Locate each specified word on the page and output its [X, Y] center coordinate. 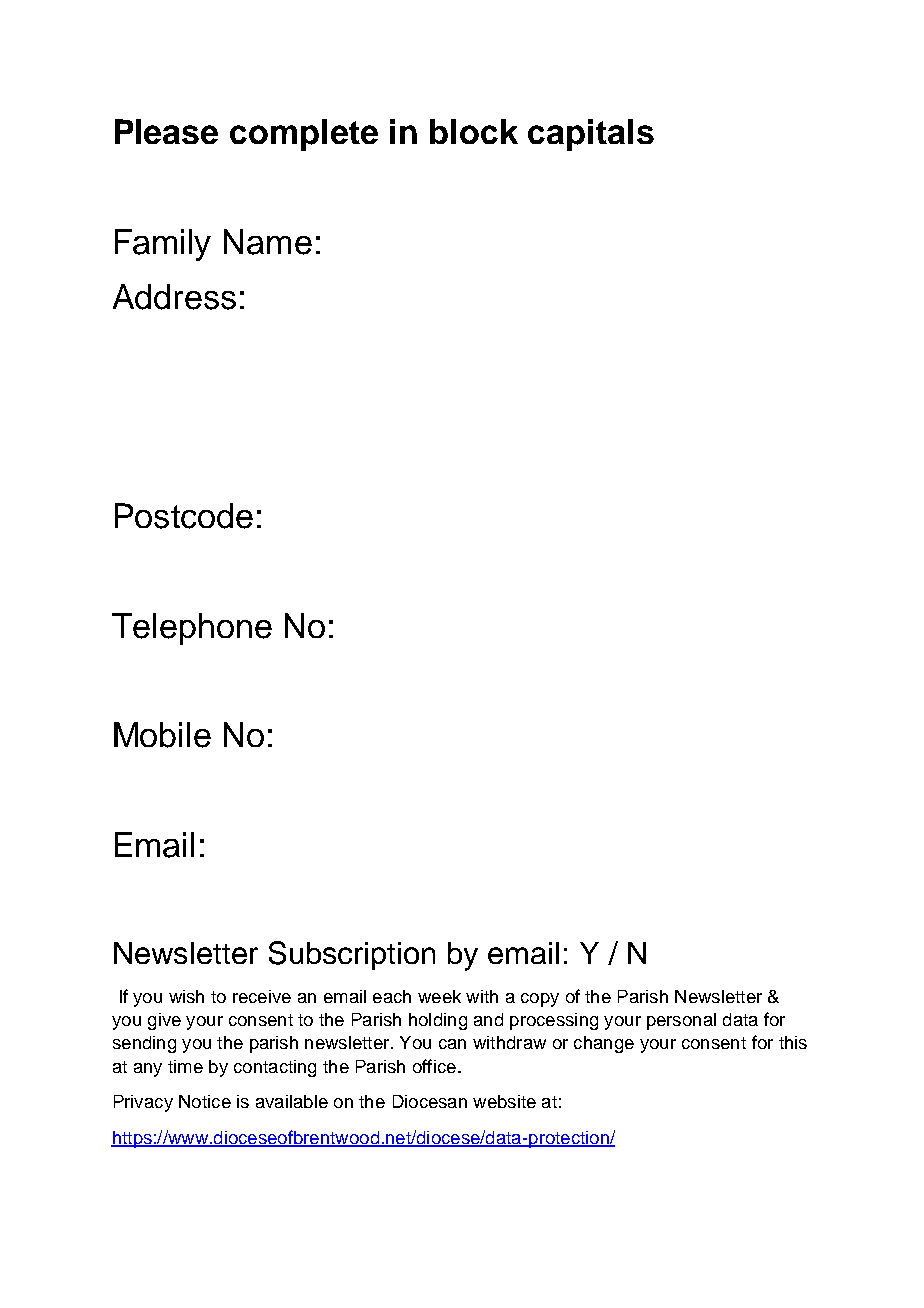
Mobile [162, 735]
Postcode [184, 516]
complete [304, 135]
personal [681, 1021]
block [474, 131]
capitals [591, 135]
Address [174, 297]
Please [166, 131]
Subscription [352, 955]
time [185, 1066]
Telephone [192, 629]
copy [540, 1000]
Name [268, 242]
